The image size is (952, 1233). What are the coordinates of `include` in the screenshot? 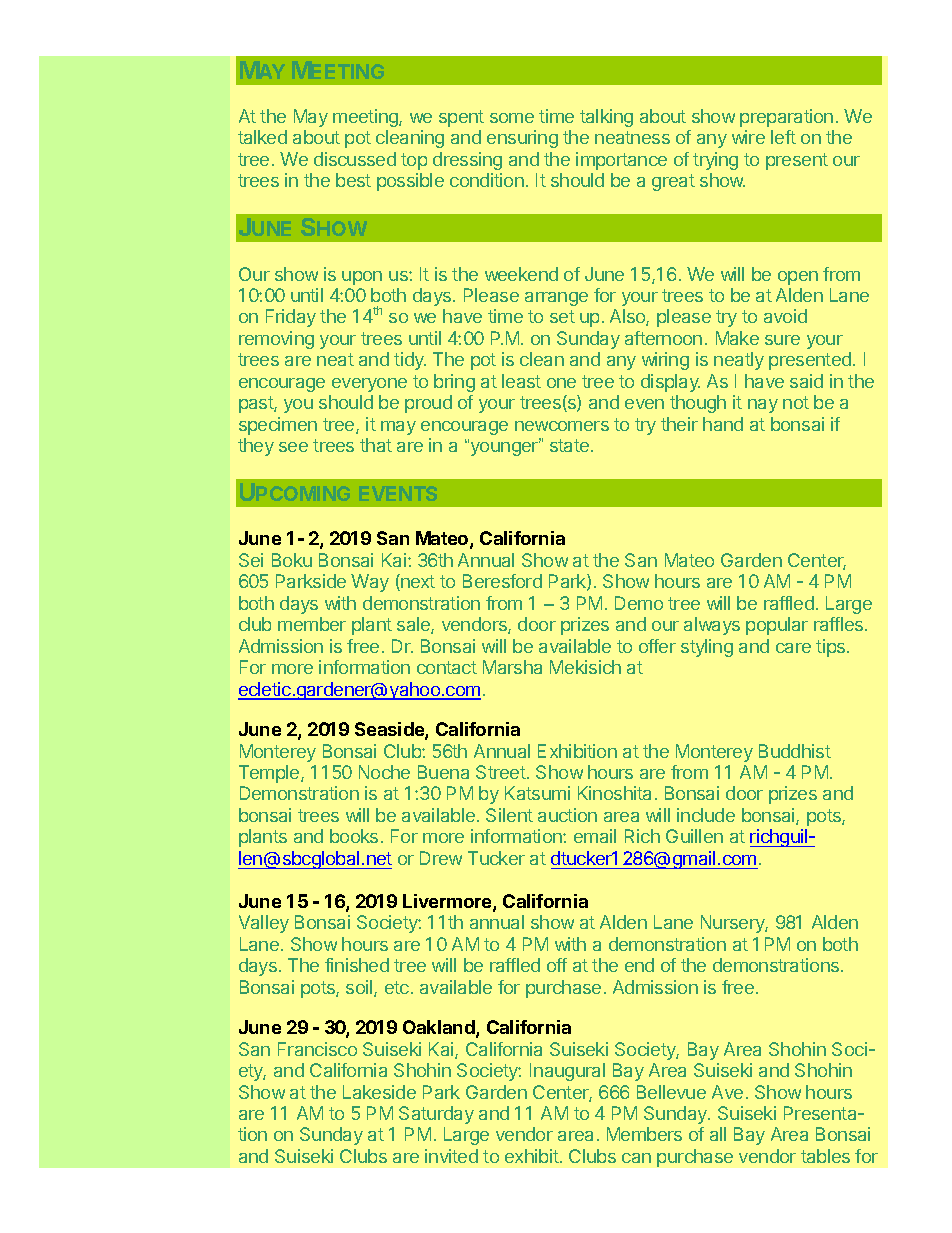 It's located at (706, 815).
